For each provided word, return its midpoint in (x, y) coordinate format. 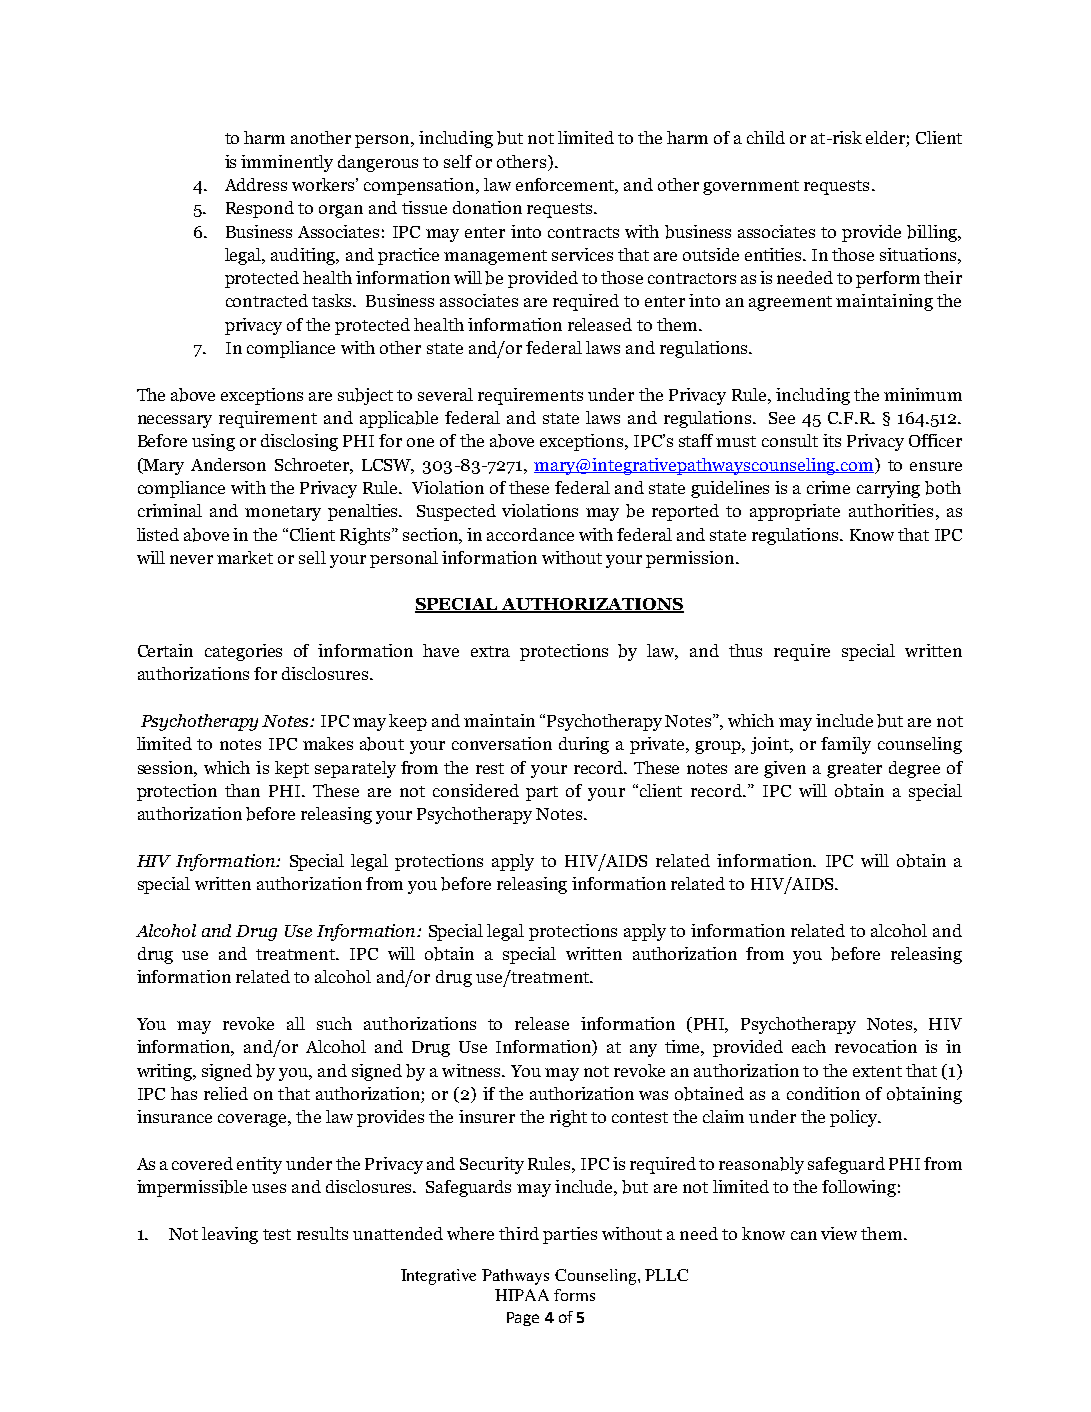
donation (487, 207)
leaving (230, 1235)
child (766, 137)
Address (256, 184)
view (839, 1233)
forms (574, 1295)
